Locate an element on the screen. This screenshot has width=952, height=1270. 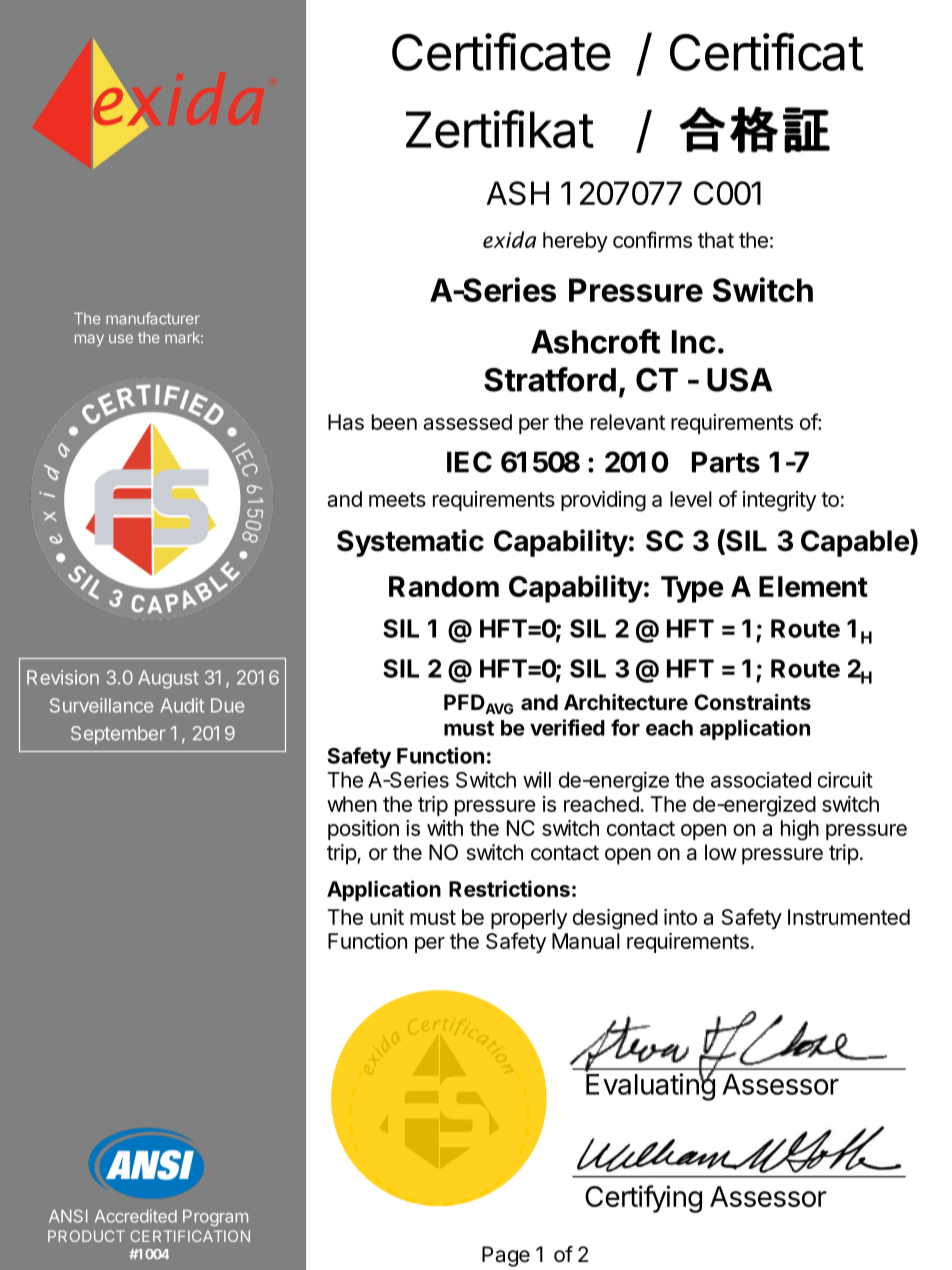
that is located at coordinates (716, 240).
